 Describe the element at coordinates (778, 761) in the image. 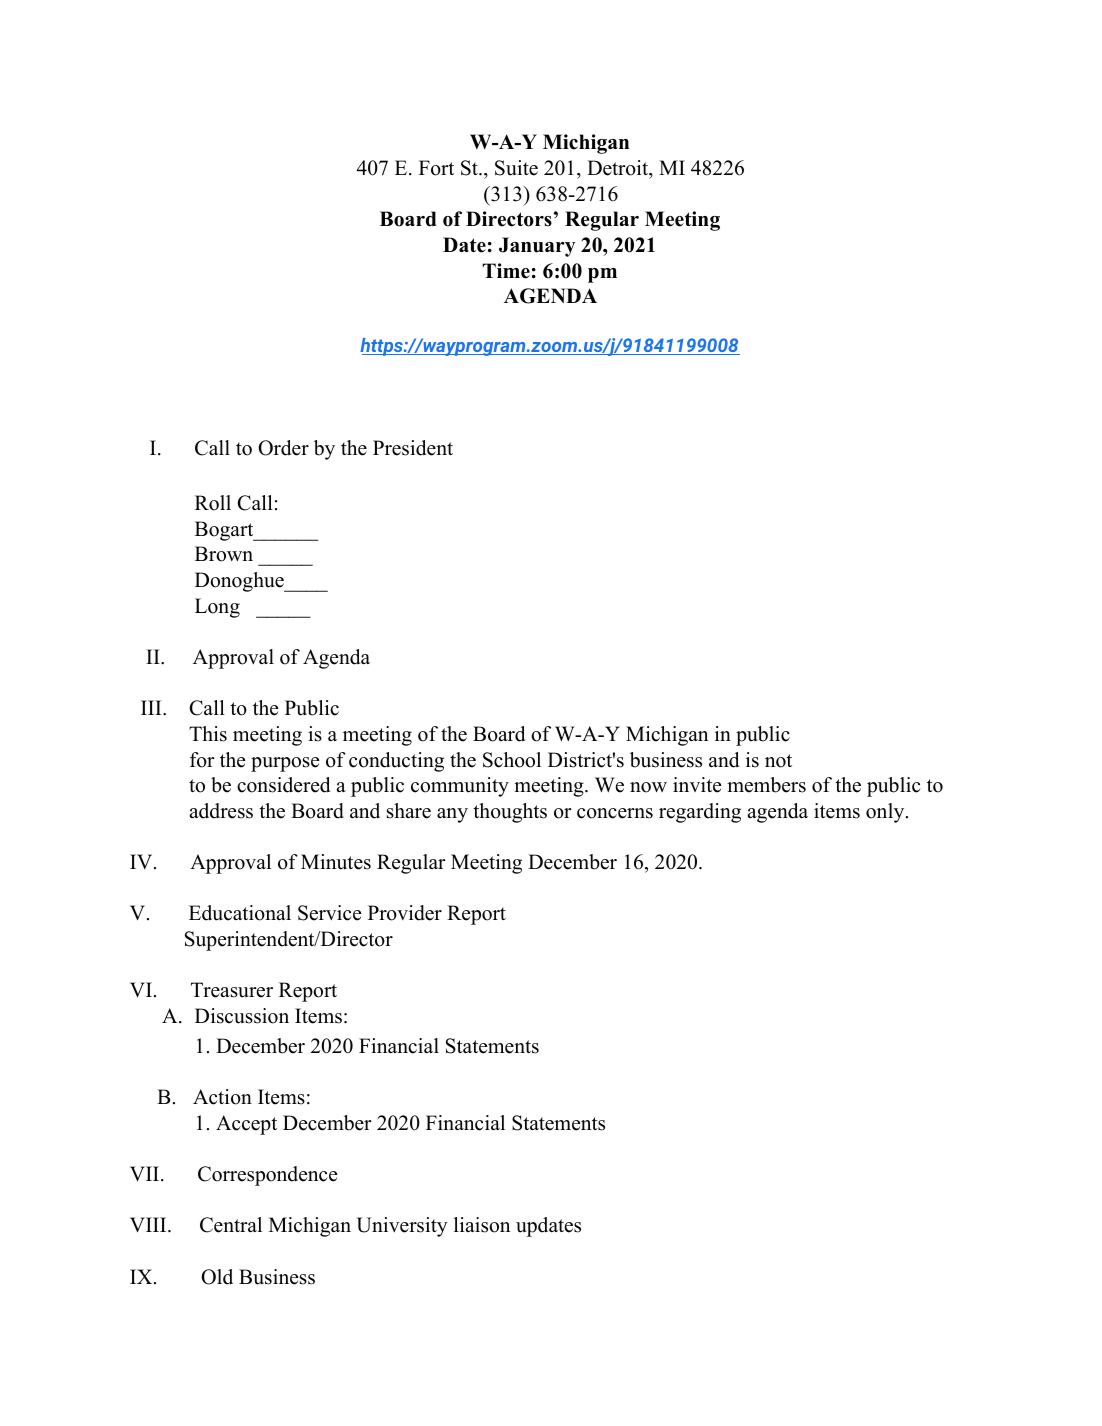

I see `not` at that location.
